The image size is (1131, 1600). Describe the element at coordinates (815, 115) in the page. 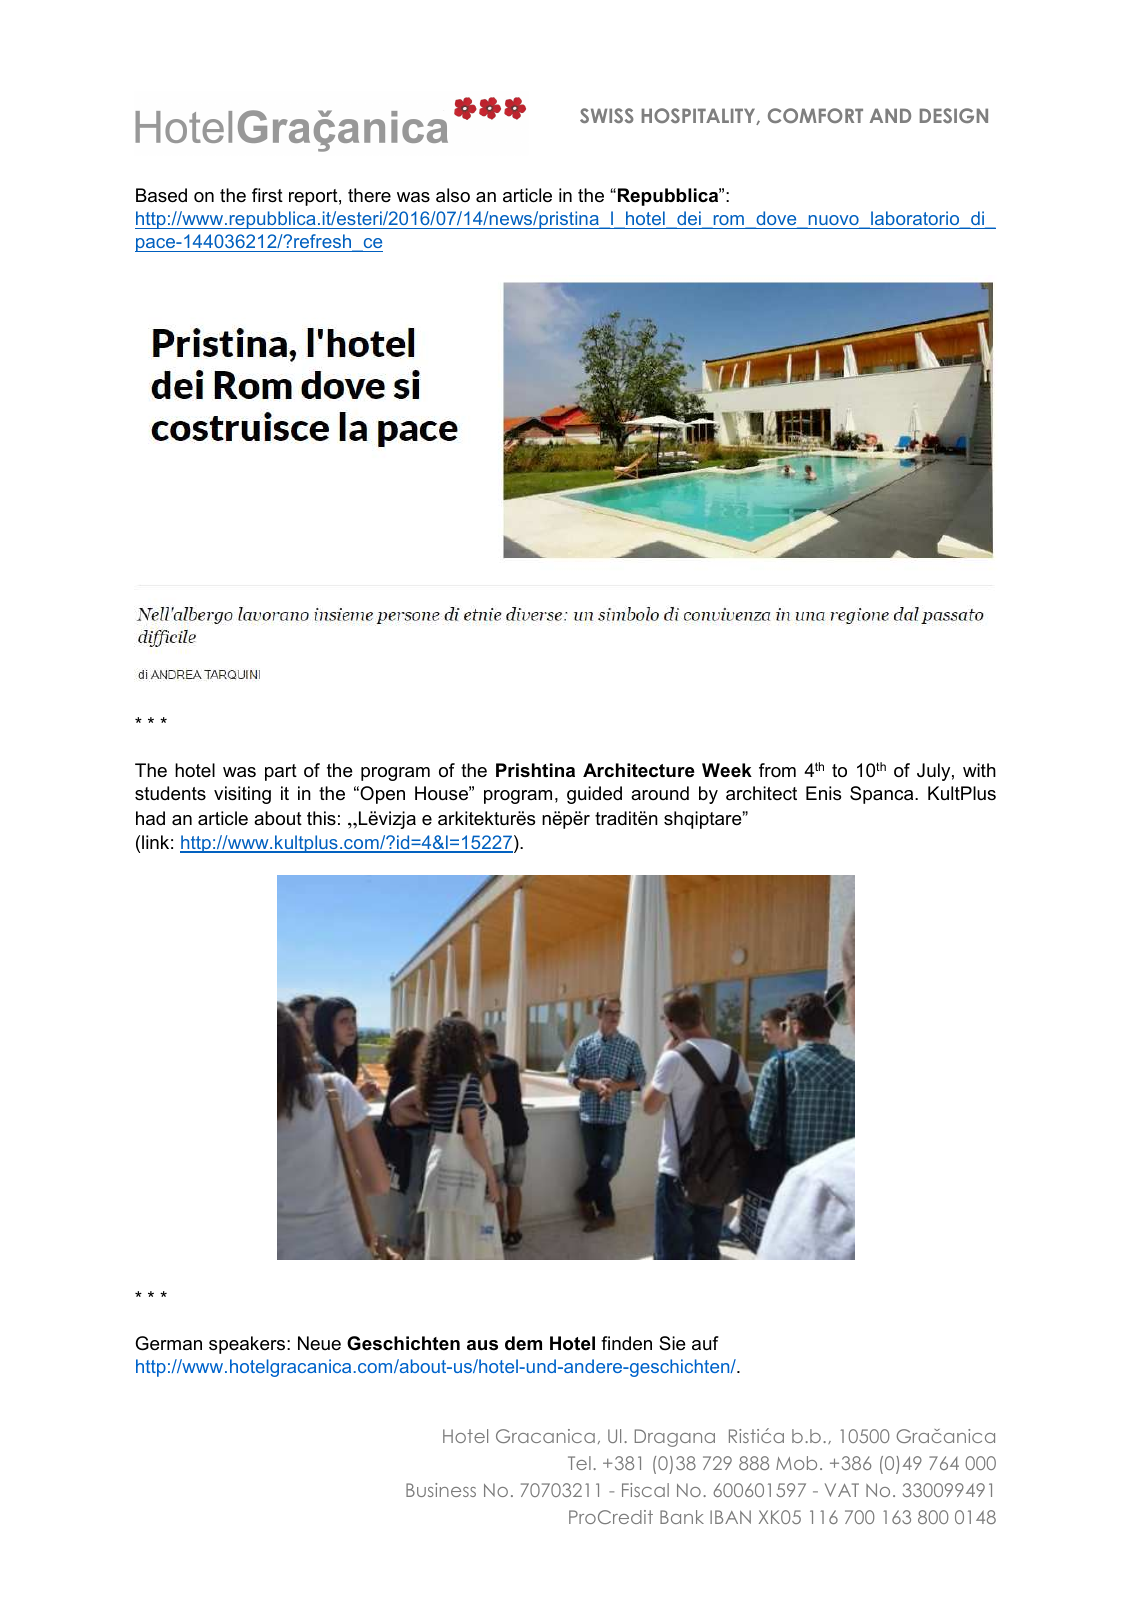

I see `COMFORT` at that location.
